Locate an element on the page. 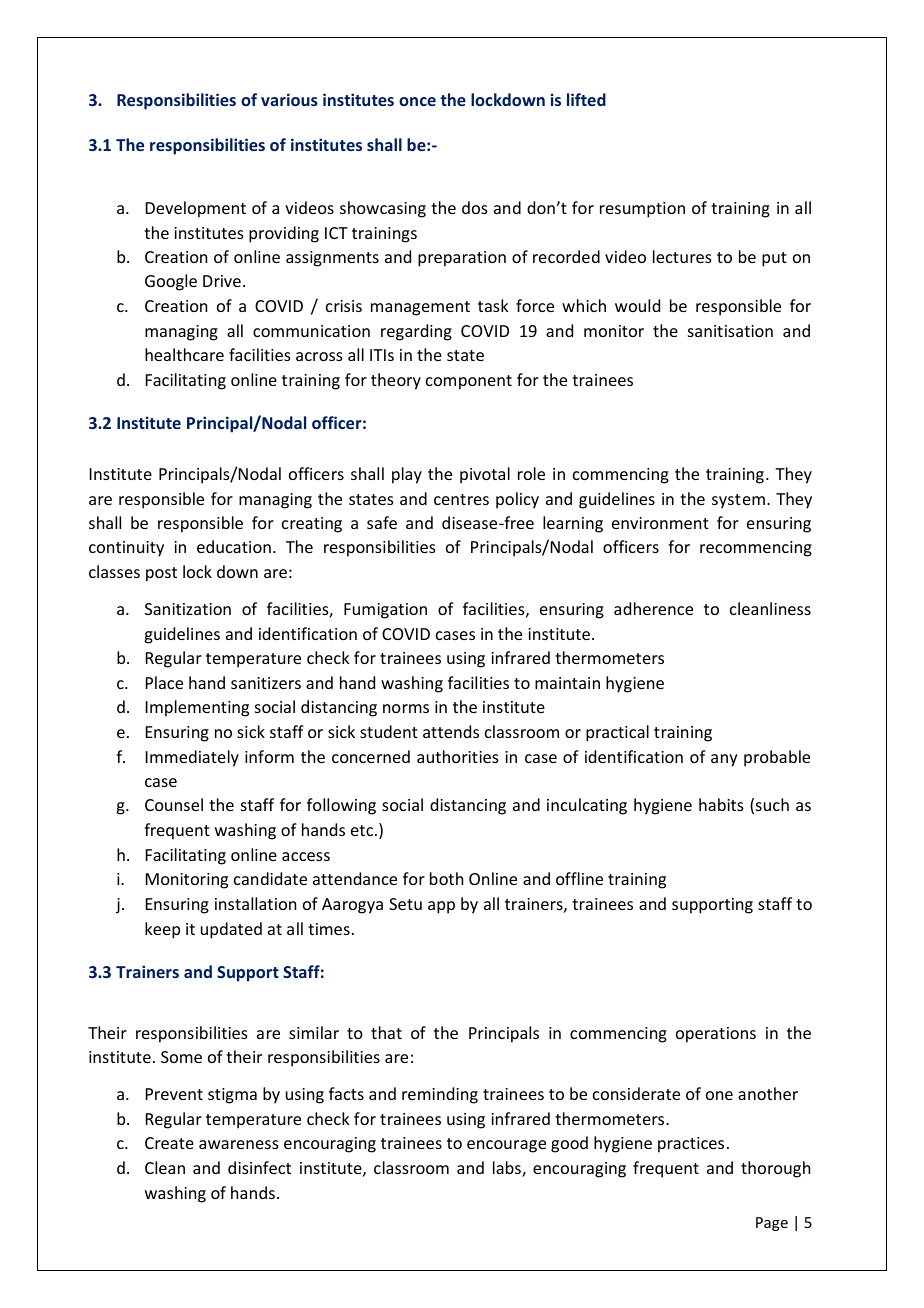 The width and height of the document is (924, 1308). app is located at coordinates (441, 907).
